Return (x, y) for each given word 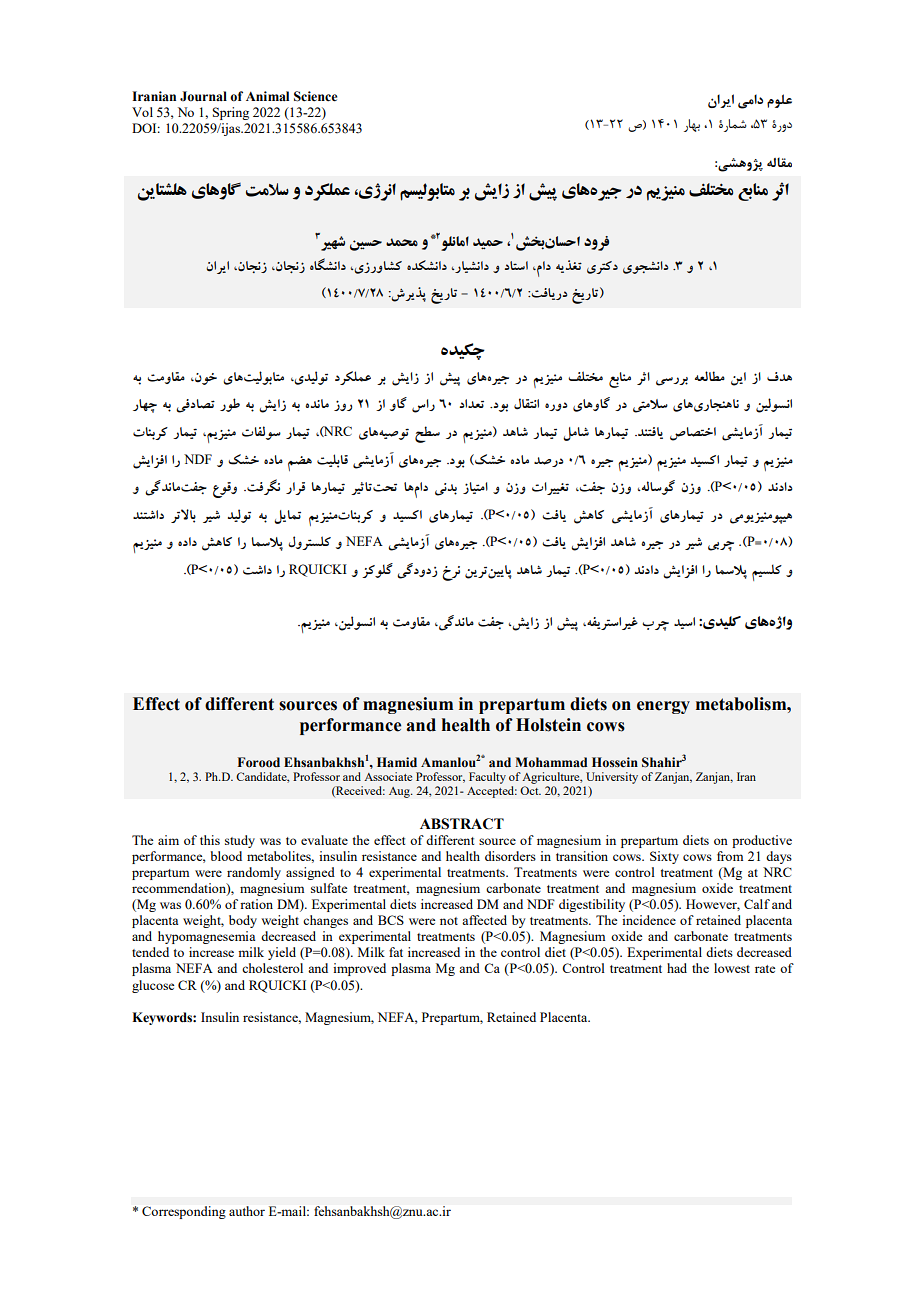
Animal (267, 96)
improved (359, 969)
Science (315, 96)
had (677, 968)
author (247, 1211)
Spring (231, 113)
